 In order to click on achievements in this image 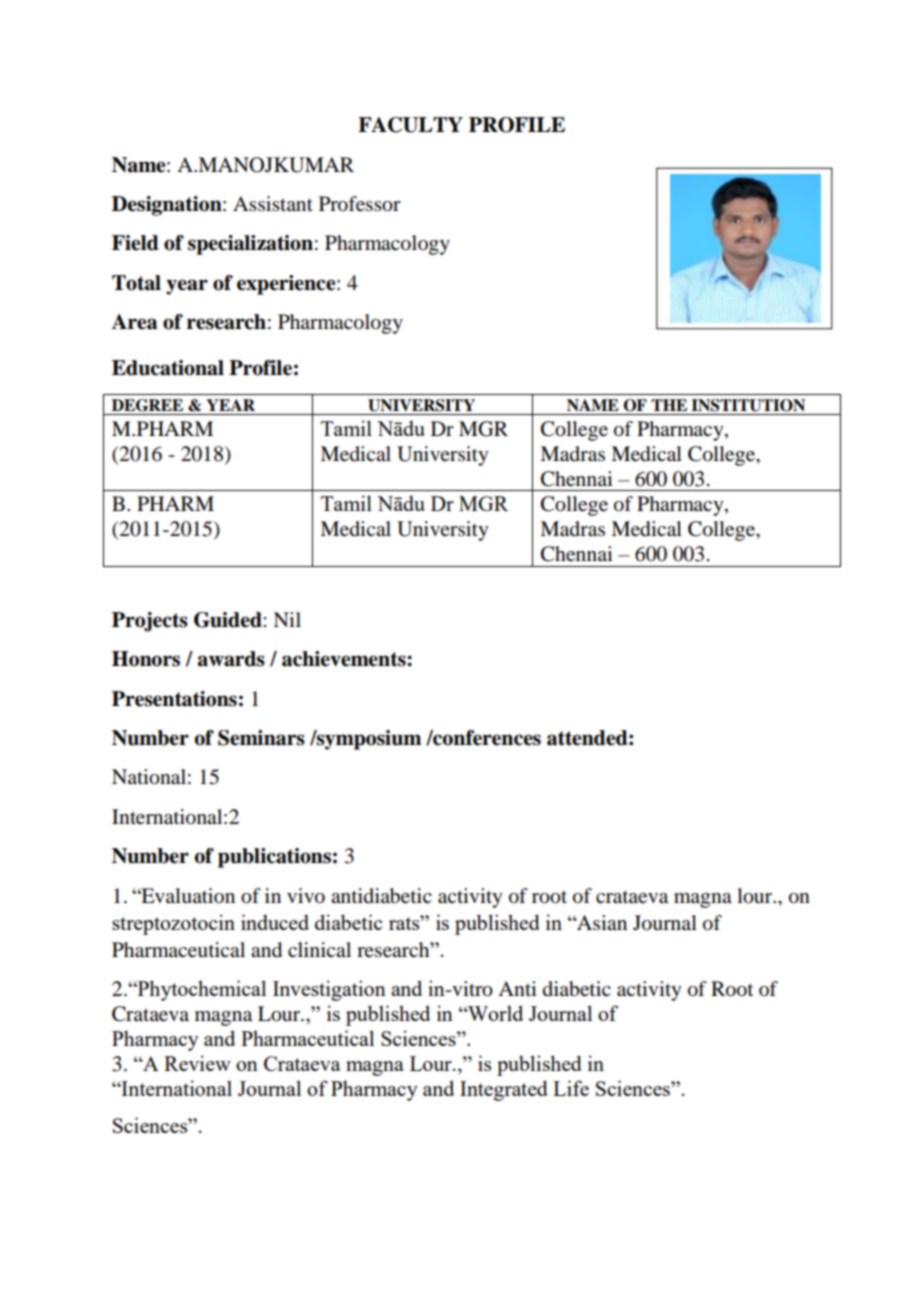, I will do `click(345, 659)`.
